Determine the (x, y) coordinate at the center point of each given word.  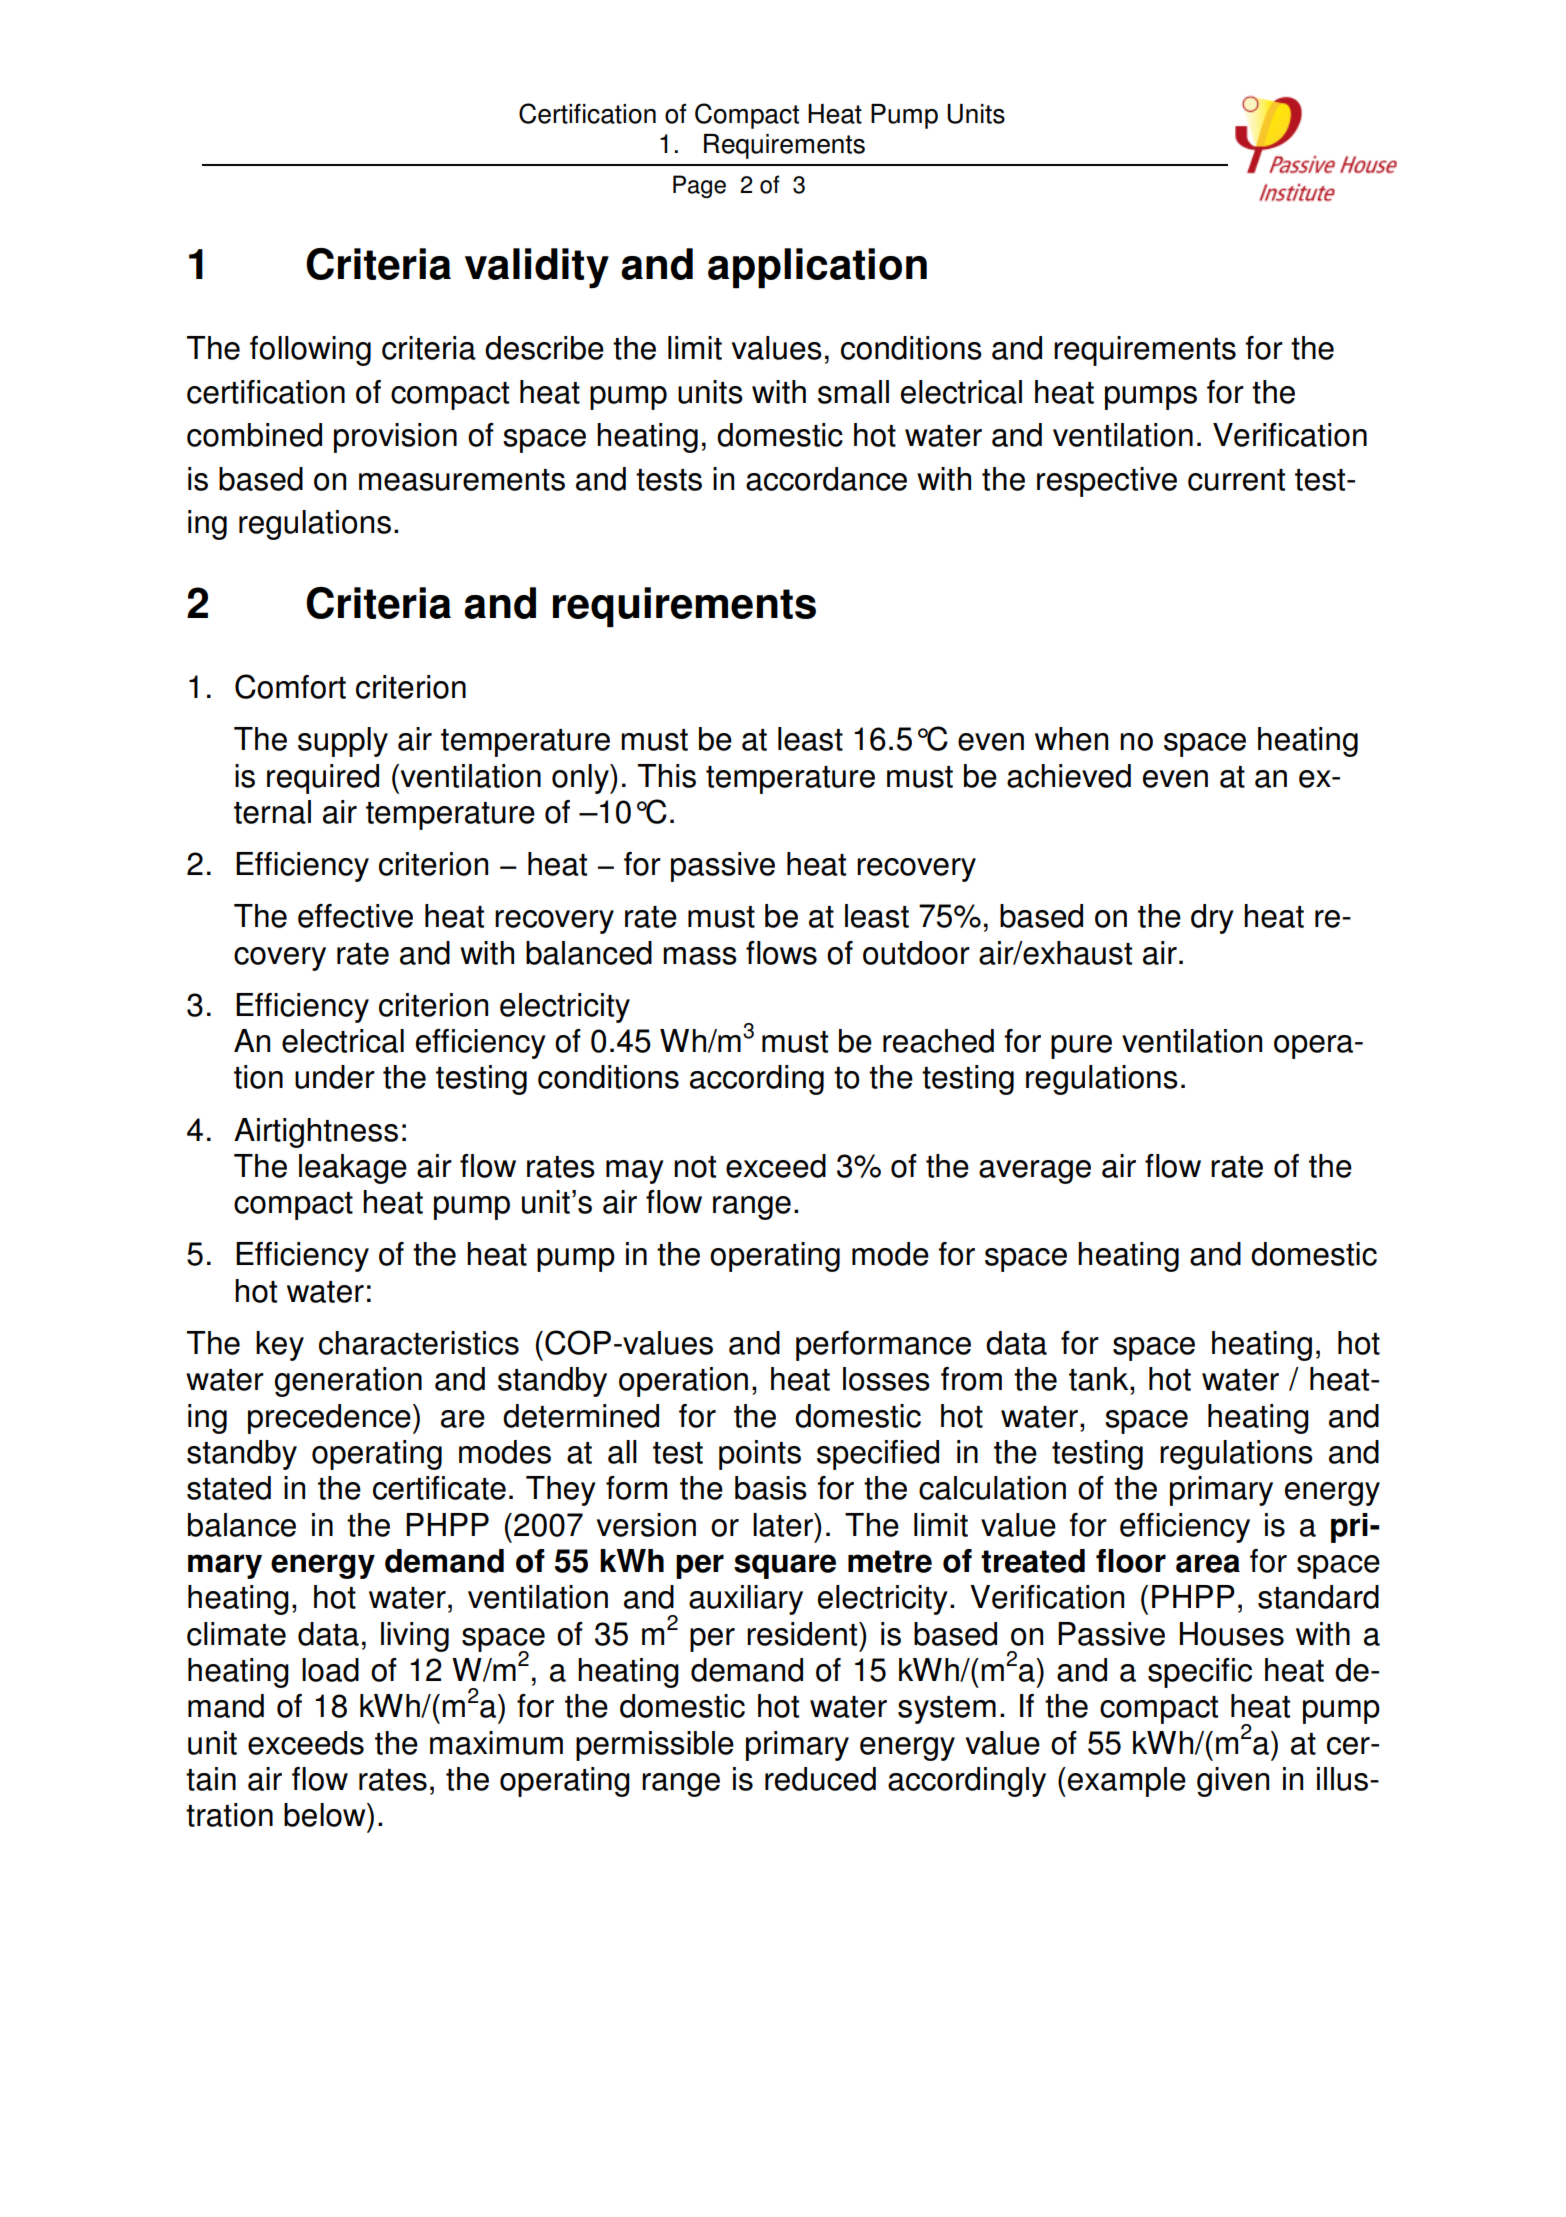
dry (1212, 919)
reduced (820, 1779)
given (1233, 1782)
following (310, 351)
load (330, 1670)
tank (1100, 1379)
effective (355, 916)
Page (699, 186)
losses (886, 1379)
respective (1107, 482)
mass (700, 956)
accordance (826, 479)
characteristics (419, 1343)
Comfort (290, 686)
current (1236, 480)
